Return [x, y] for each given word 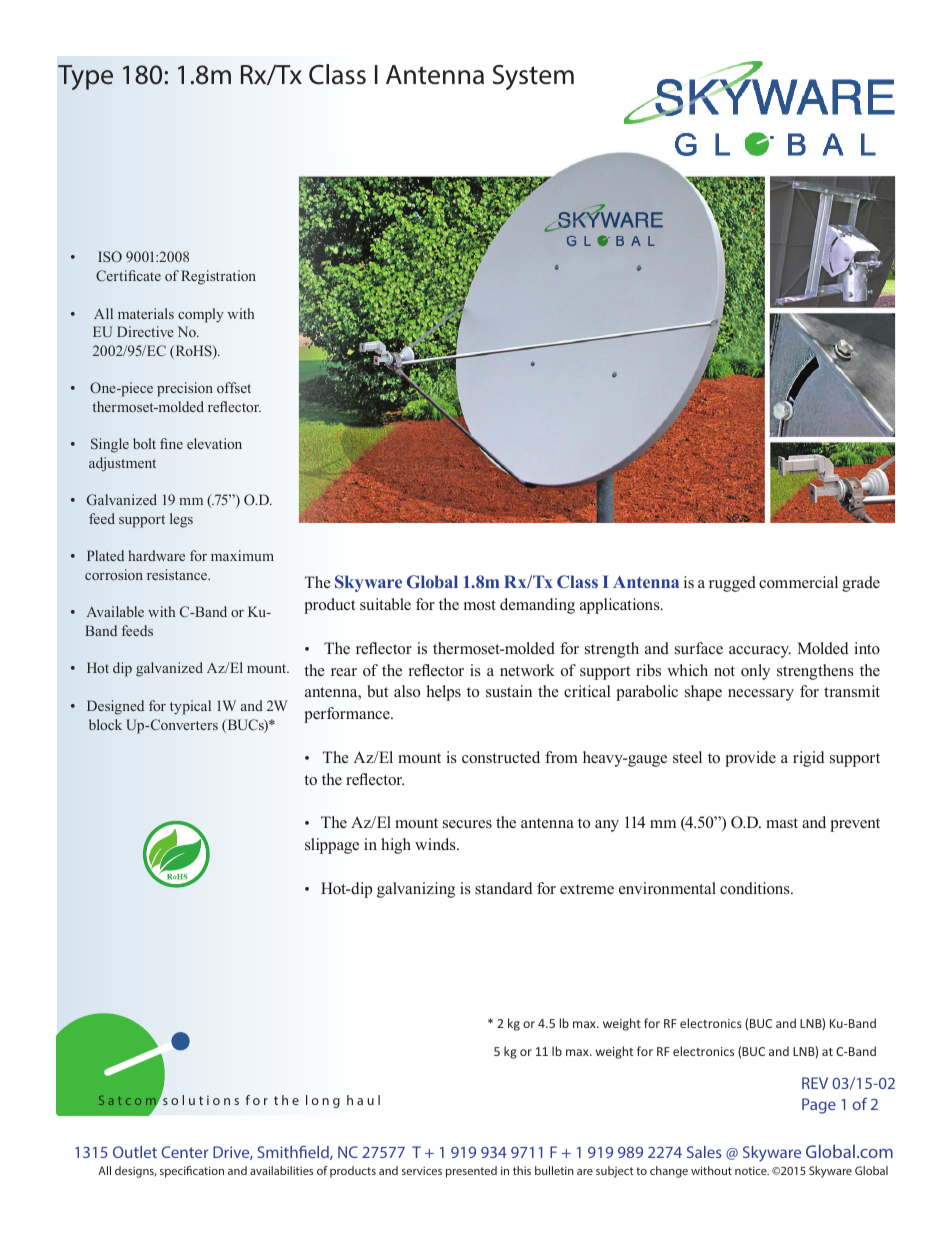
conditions [756, 888]
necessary [761, 695]
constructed [501, 757]
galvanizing [416, 890]
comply [201, 315]
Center [185, 1152]
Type [85, 77]
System [533, 77]
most [480, 605]
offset [234, 387]
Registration [218, 277]
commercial [798, 582]
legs [181, 520]
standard [504, 888]
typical [190, 707]
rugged [732, 584]
